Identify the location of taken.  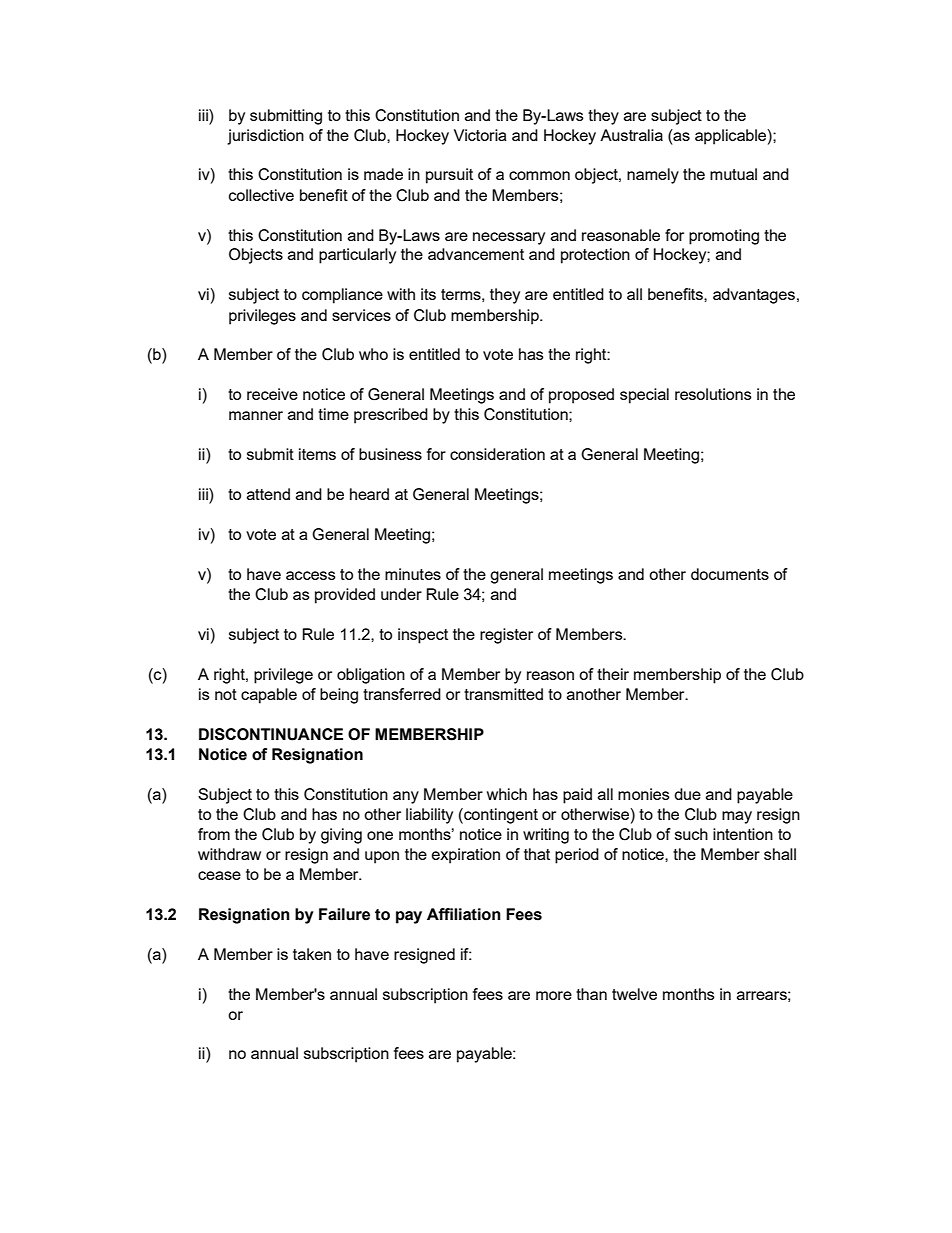
(312, 954).
